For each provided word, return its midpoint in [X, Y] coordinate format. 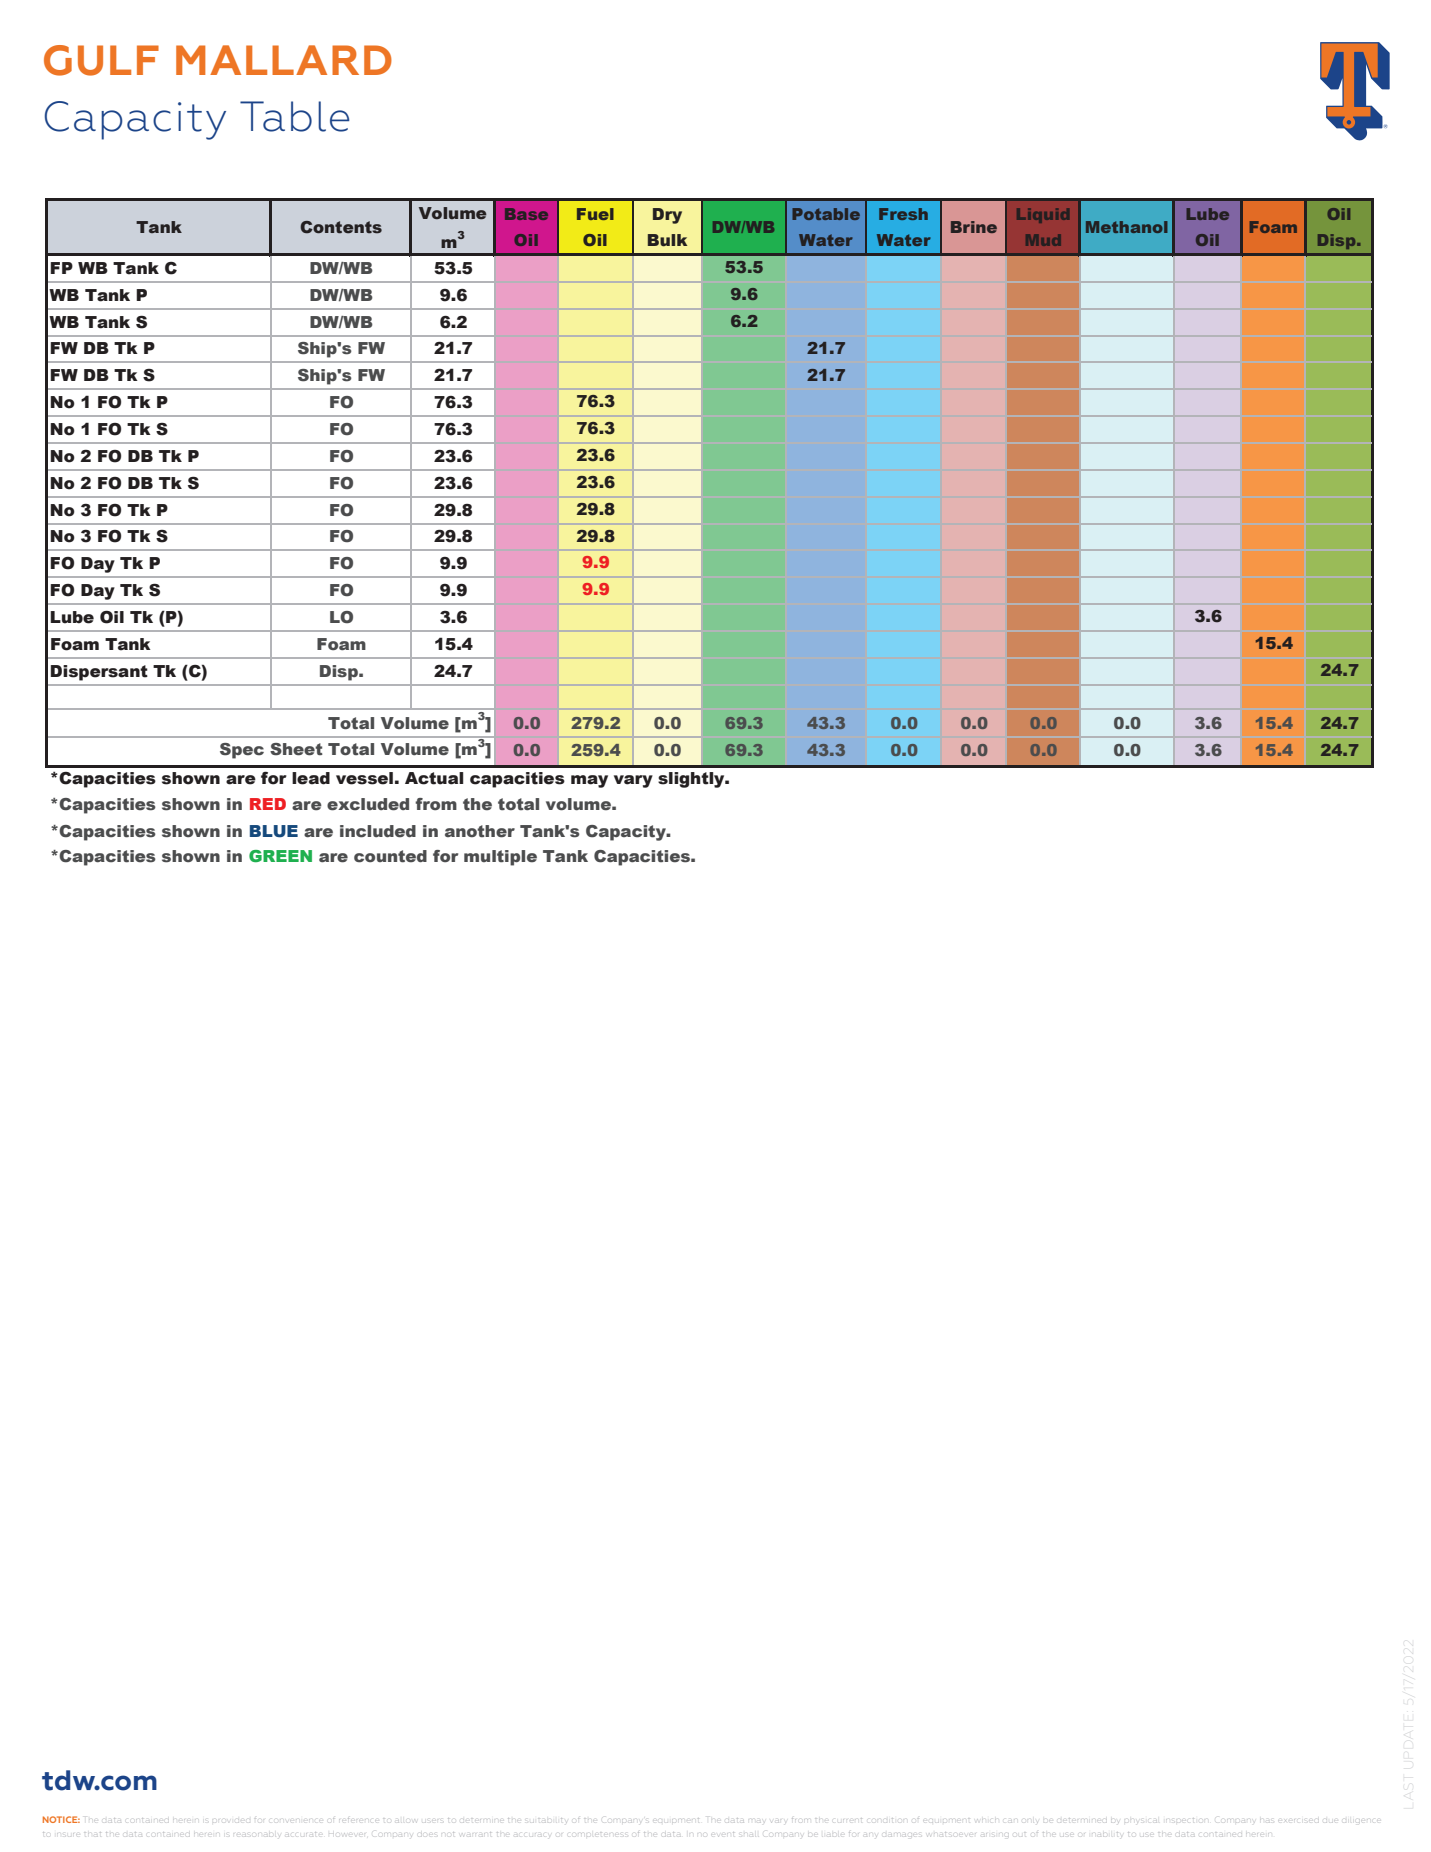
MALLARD [284, 60]
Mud [1043, 240]
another [480, 831]
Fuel [595, 214]
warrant [475, 1834]
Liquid [1043, 215]
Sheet [296, 749]
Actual [434, 778]
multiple [500, 858]
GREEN [280, 856]
